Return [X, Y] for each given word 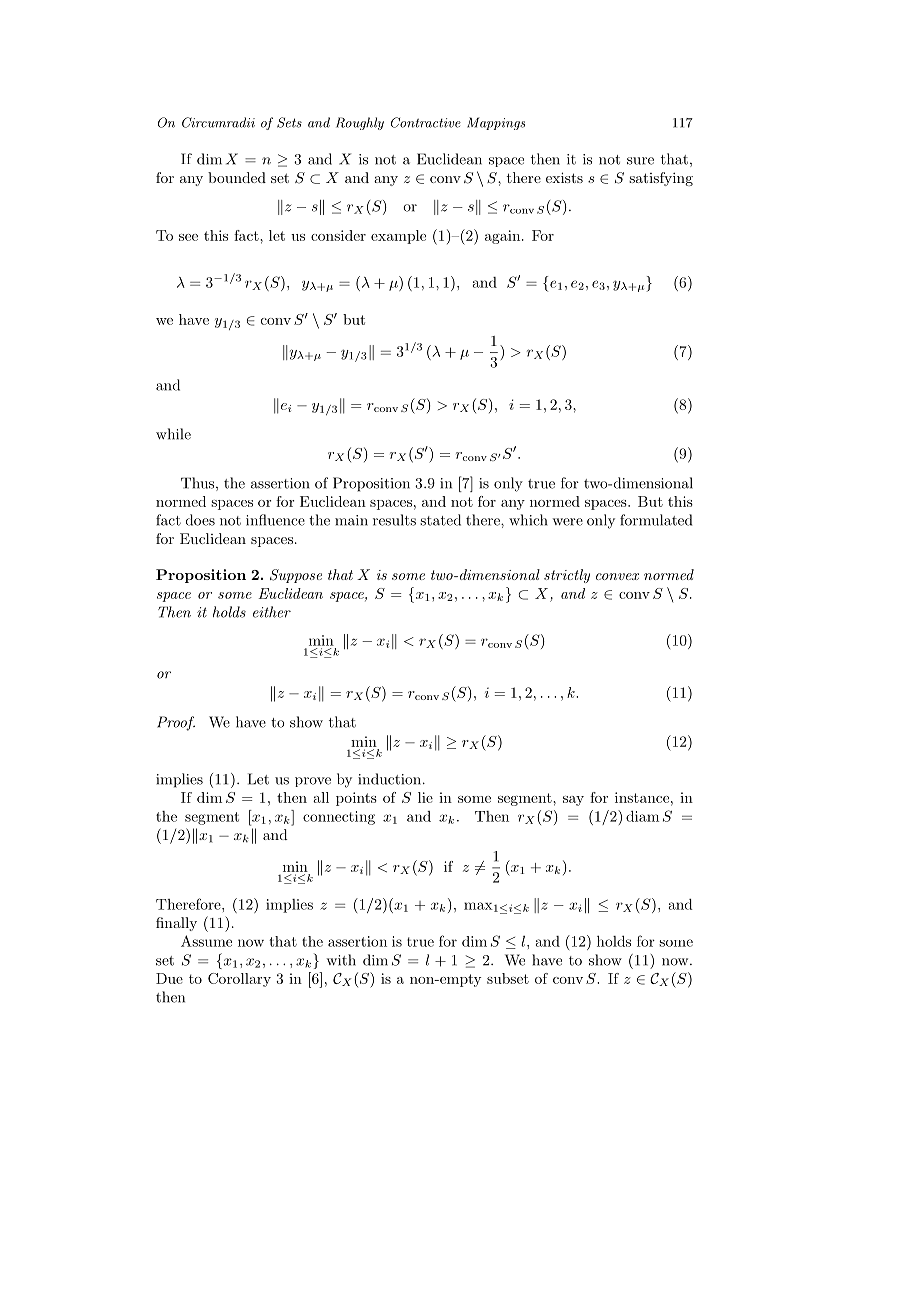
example [398, 237]
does [200, 520]
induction [391, 779]
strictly [567, 576]
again [504, 237]
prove [313, 782]
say [573, 801]
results [394, 520]
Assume [206, 941]
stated [440, 520]
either [272, 612]
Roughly [360, 123]
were [567, 522]
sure [640, 161]
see [188, 237]
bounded [237, 177]
